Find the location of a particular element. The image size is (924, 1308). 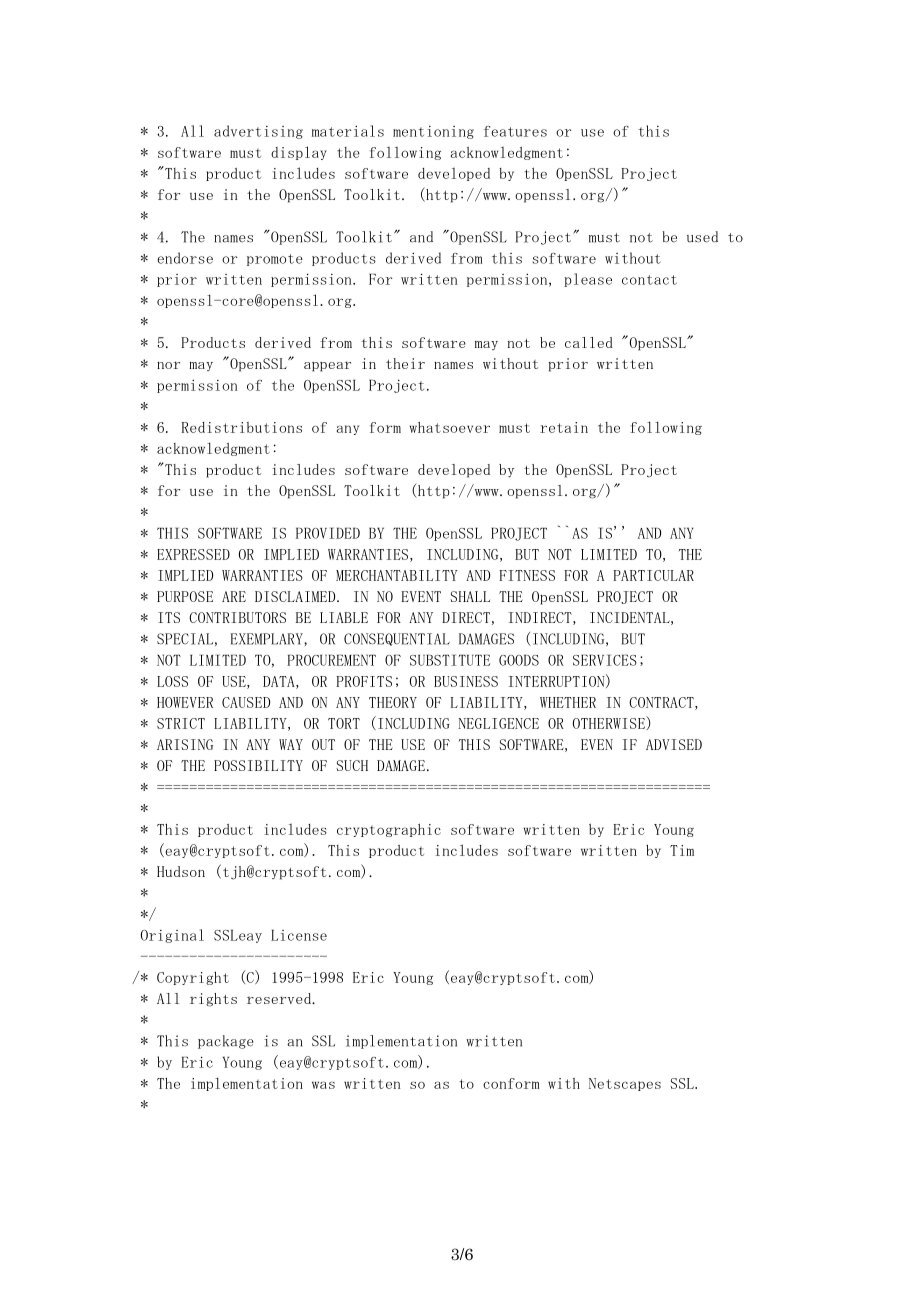

advertising is located at coordinates (258, 132).
